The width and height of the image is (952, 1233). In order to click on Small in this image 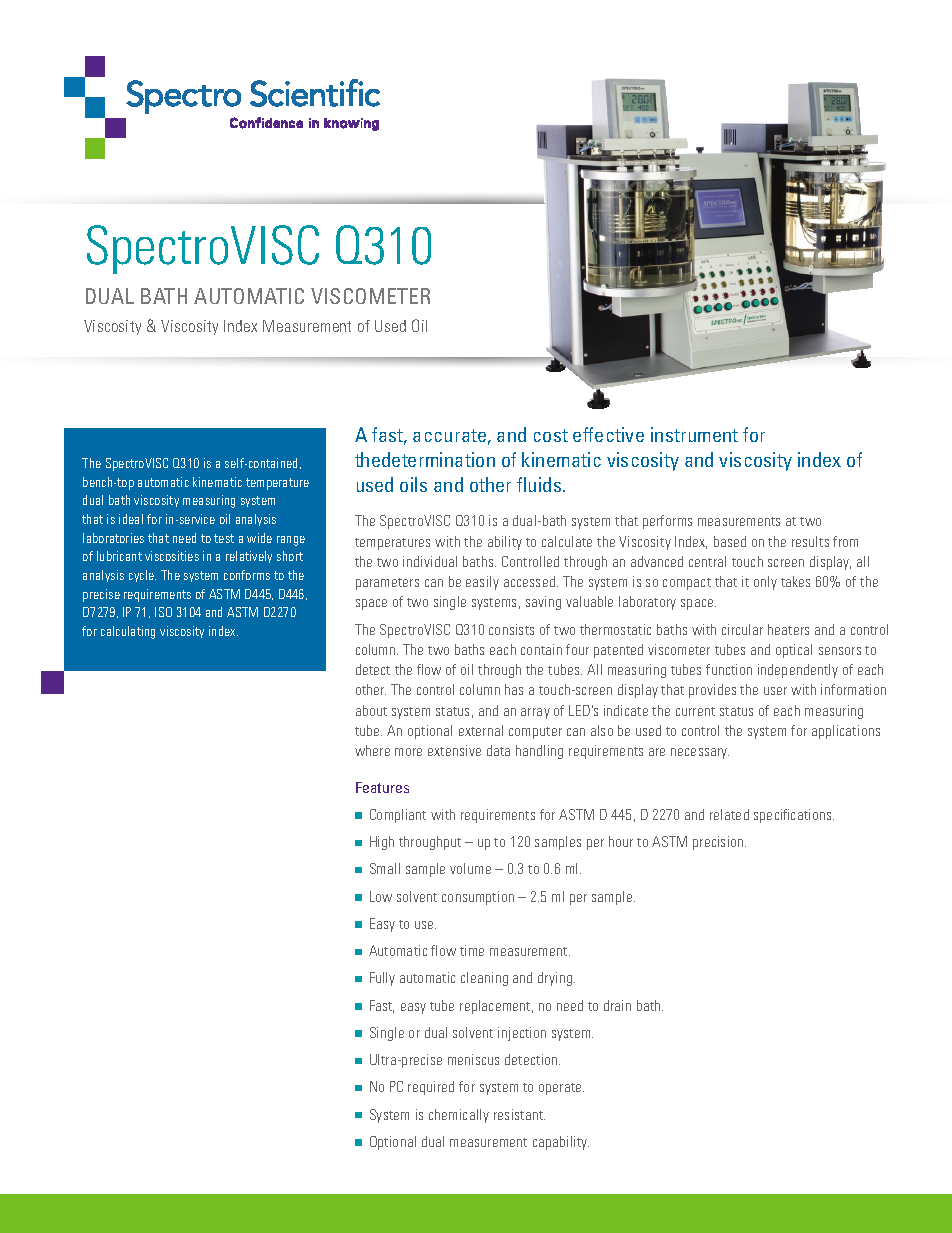, I will do `click(385, 868)`.
